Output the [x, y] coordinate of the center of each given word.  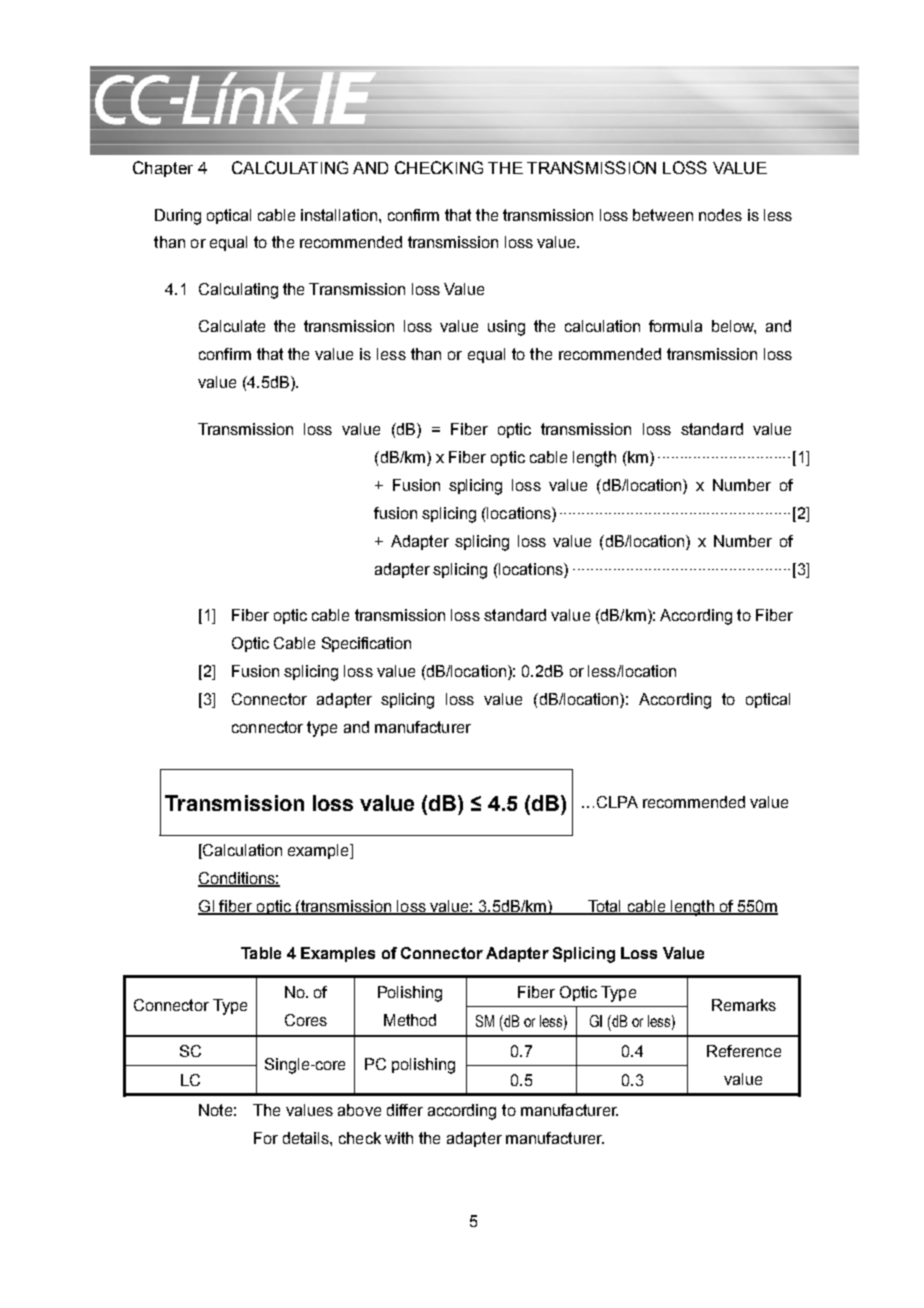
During [178, 217]
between [663, 215]
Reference [744, 1051]
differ [405, 1110]
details [307, 1138]
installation [339, 215]
